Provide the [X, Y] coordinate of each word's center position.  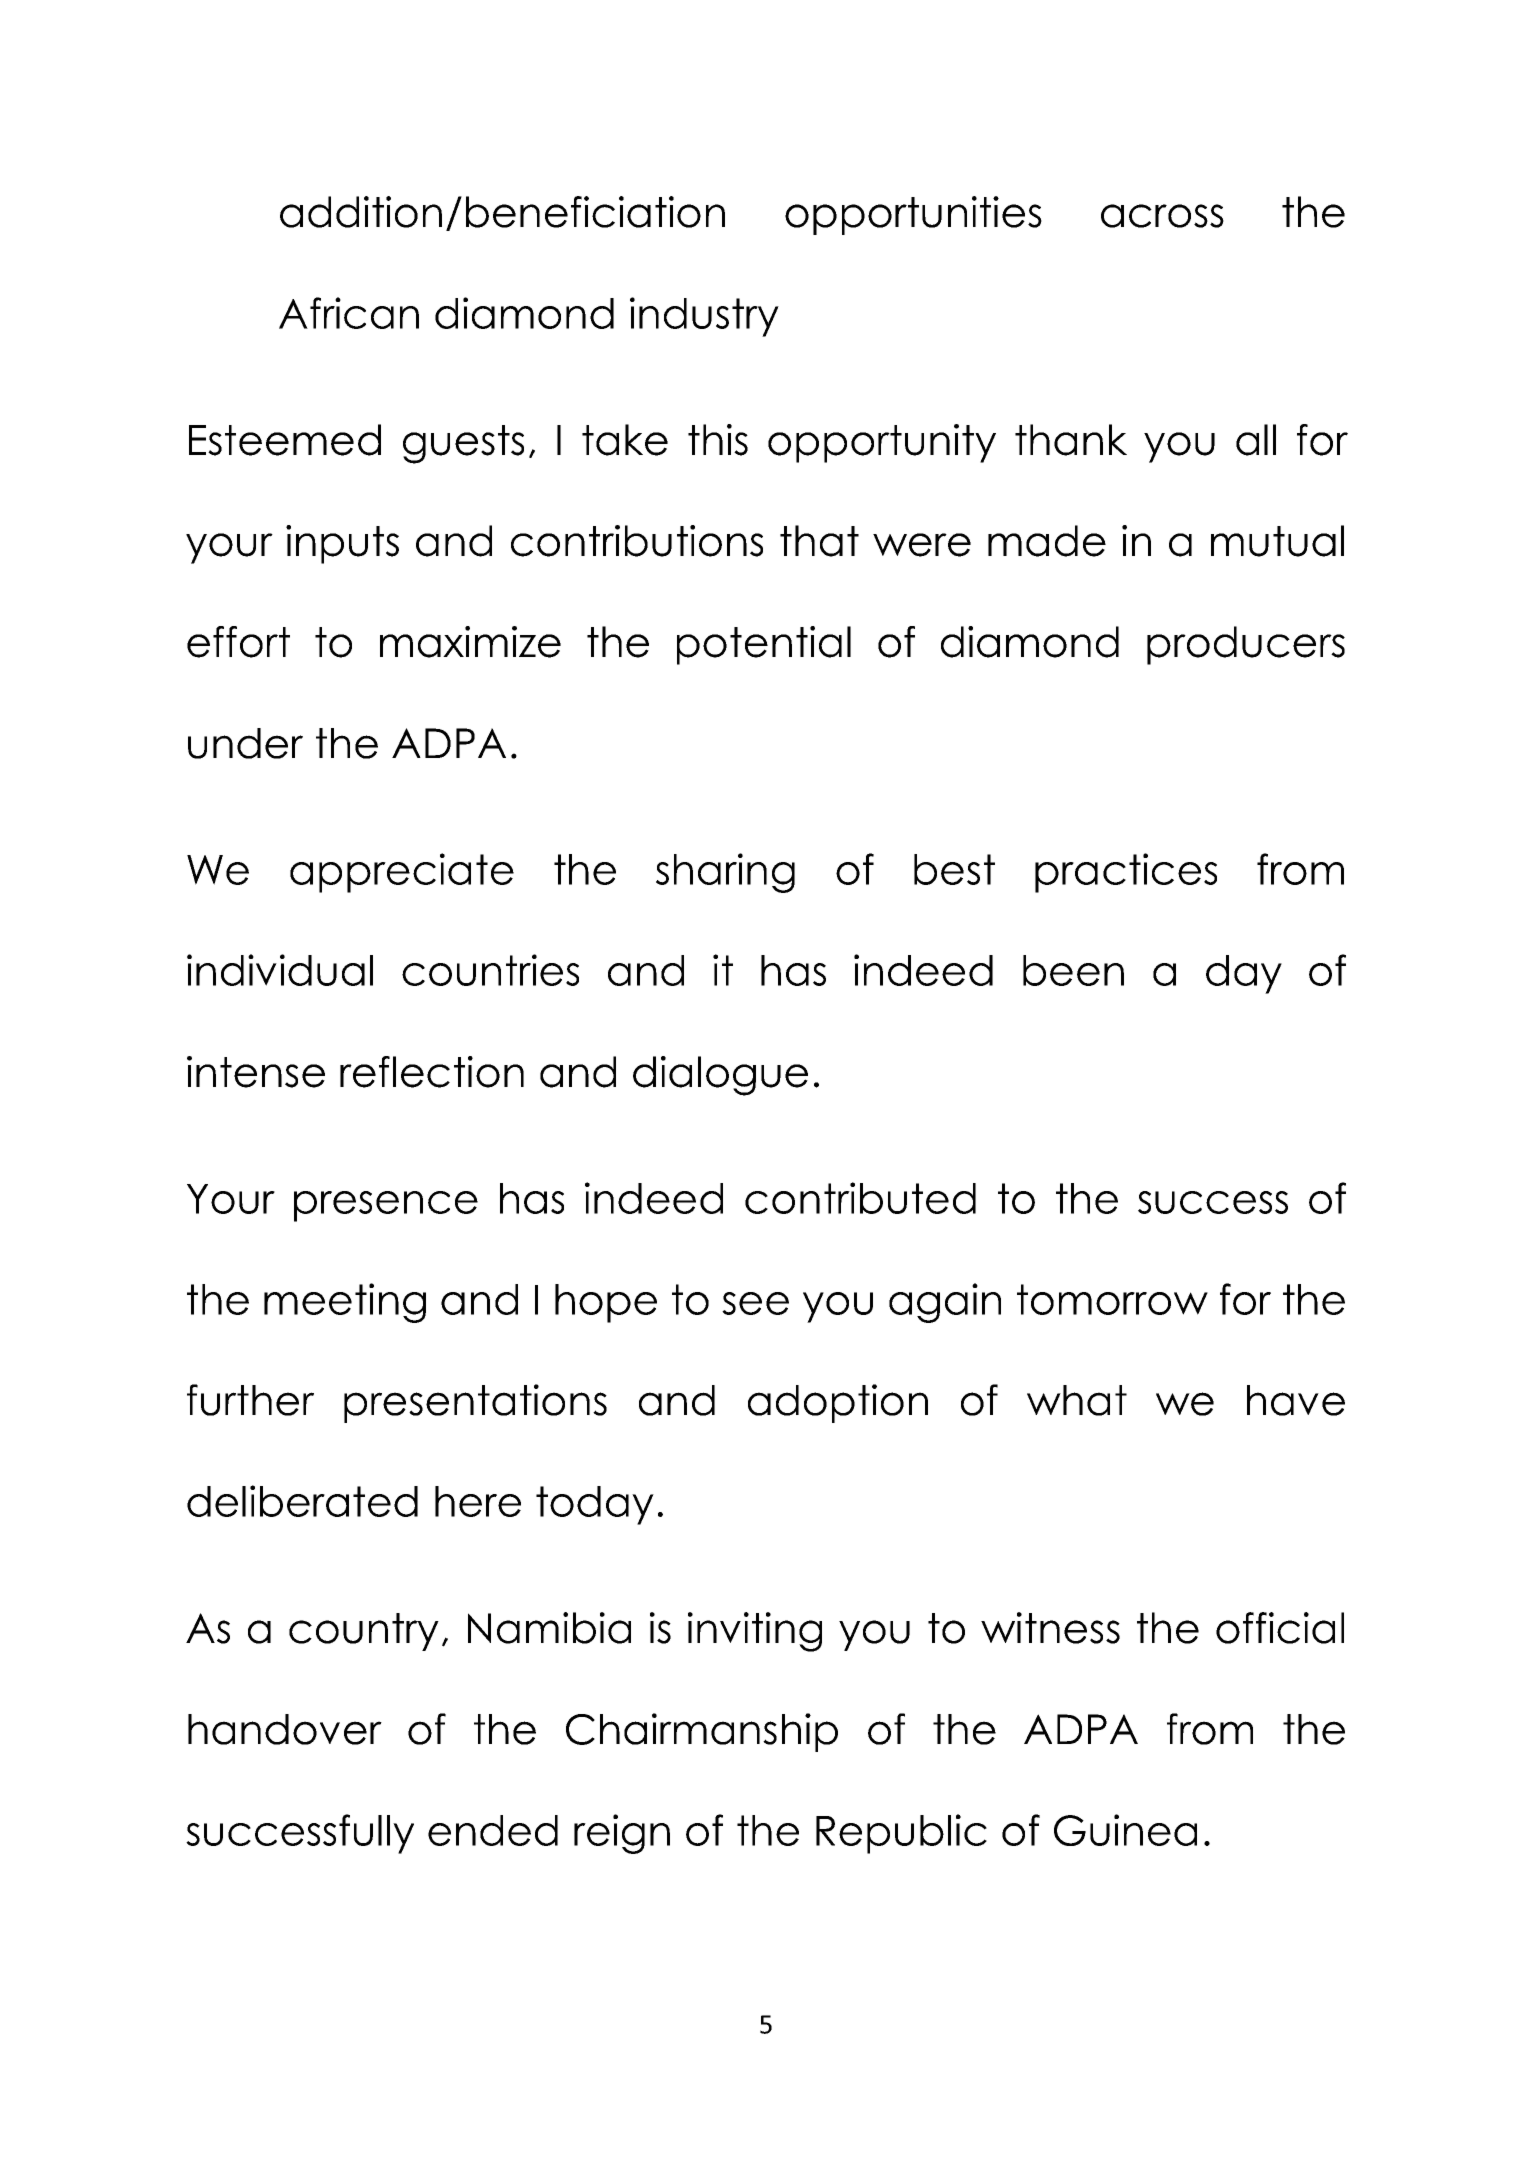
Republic [901, 1834]
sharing [725, 873]
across [1162, 216]
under [245, 743]
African [349, 313]
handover [285, 1729]
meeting [345, 1303]
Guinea [1125, 1830]
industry [704, 317]
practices [1126, 873]
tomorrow [1112, 1299]
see [755, 1303]
